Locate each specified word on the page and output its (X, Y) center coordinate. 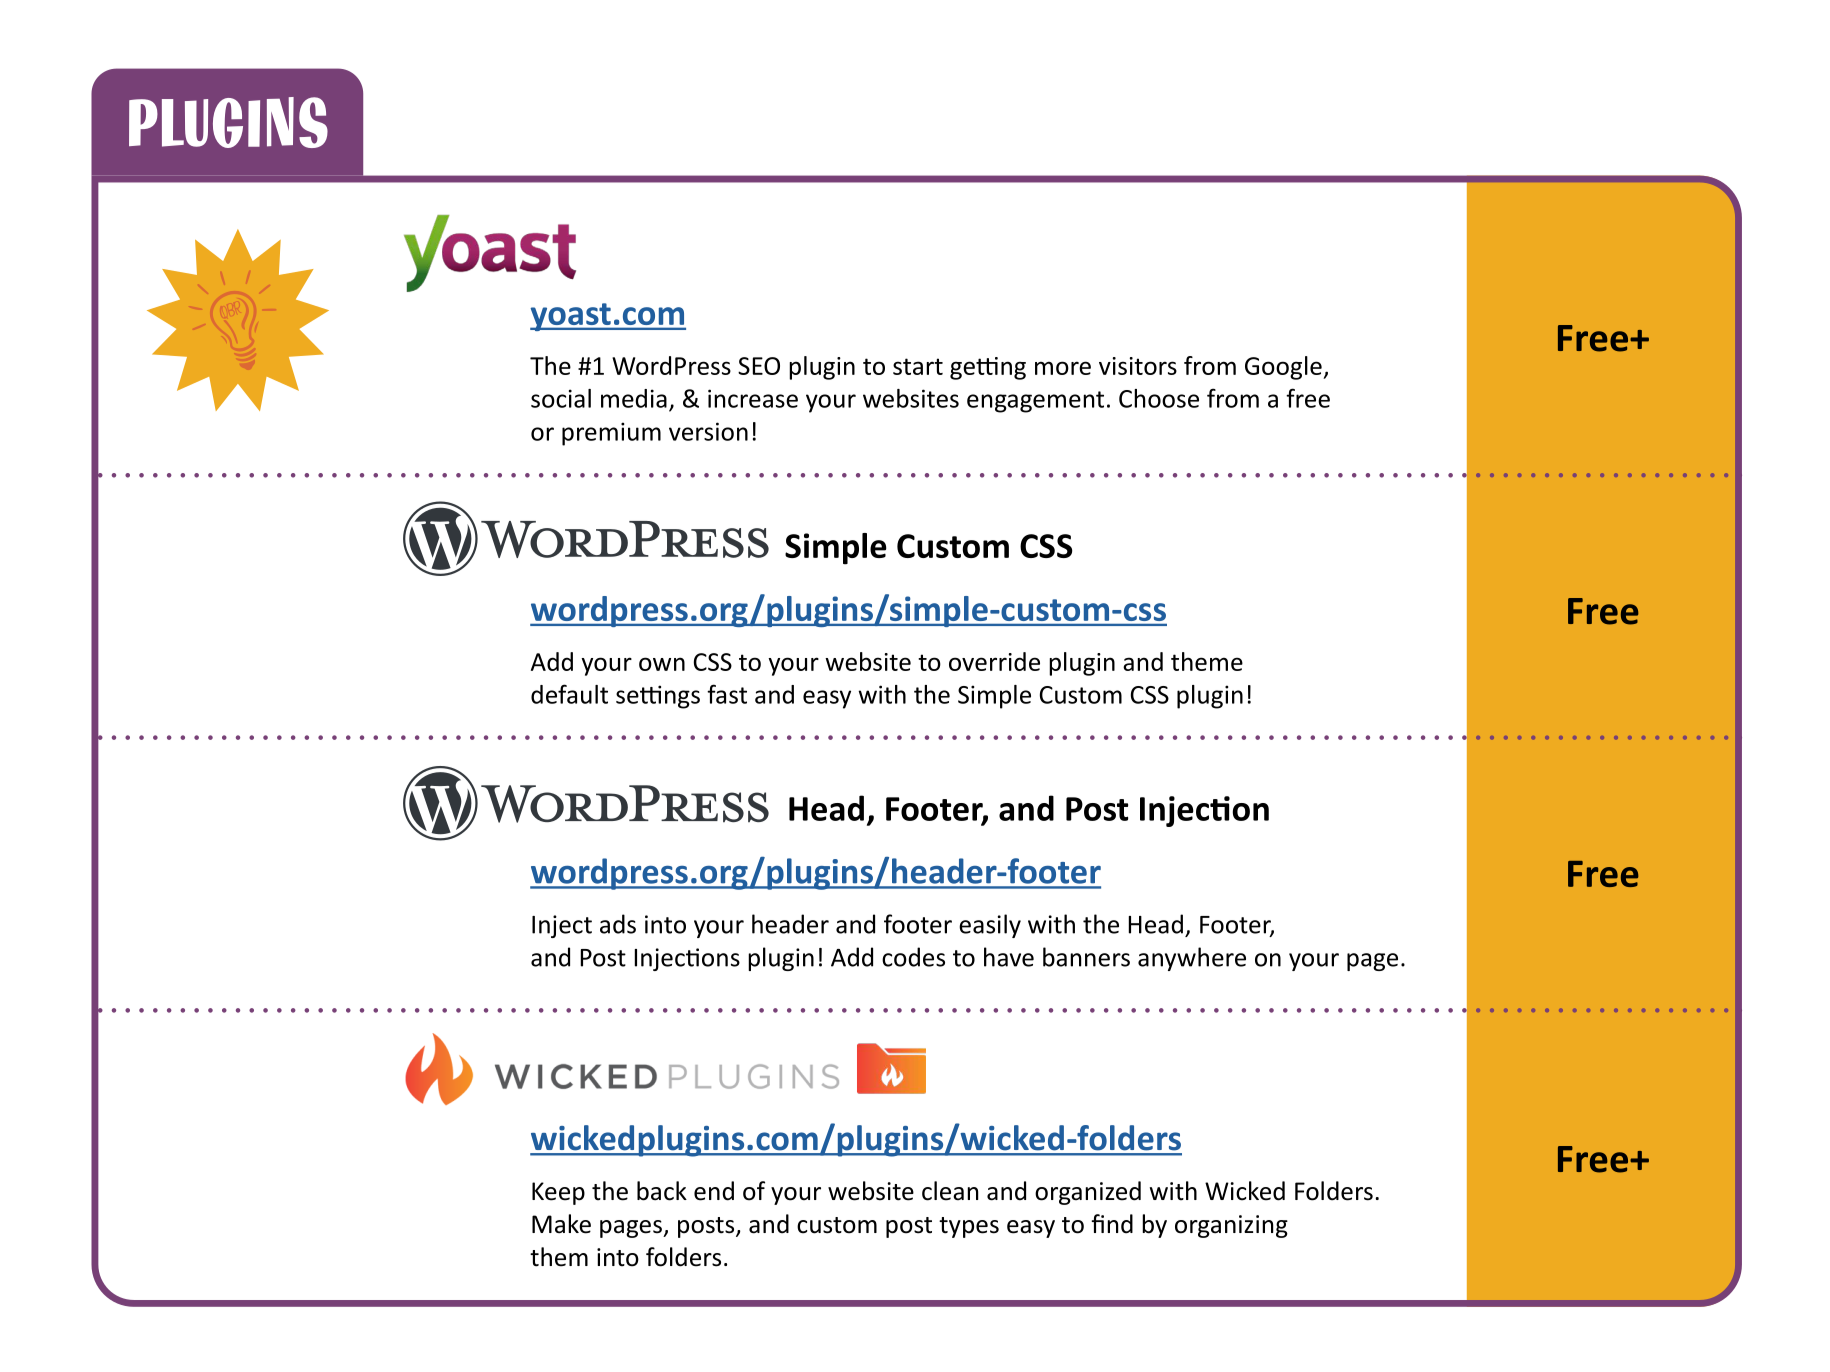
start (918, 366)
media (634, 398)
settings (658, 697)
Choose (1159, 398)
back (662, 1191)
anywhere (1192, 959)
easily (990, 926)
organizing (1231, 1226)
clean (950, 1191)
